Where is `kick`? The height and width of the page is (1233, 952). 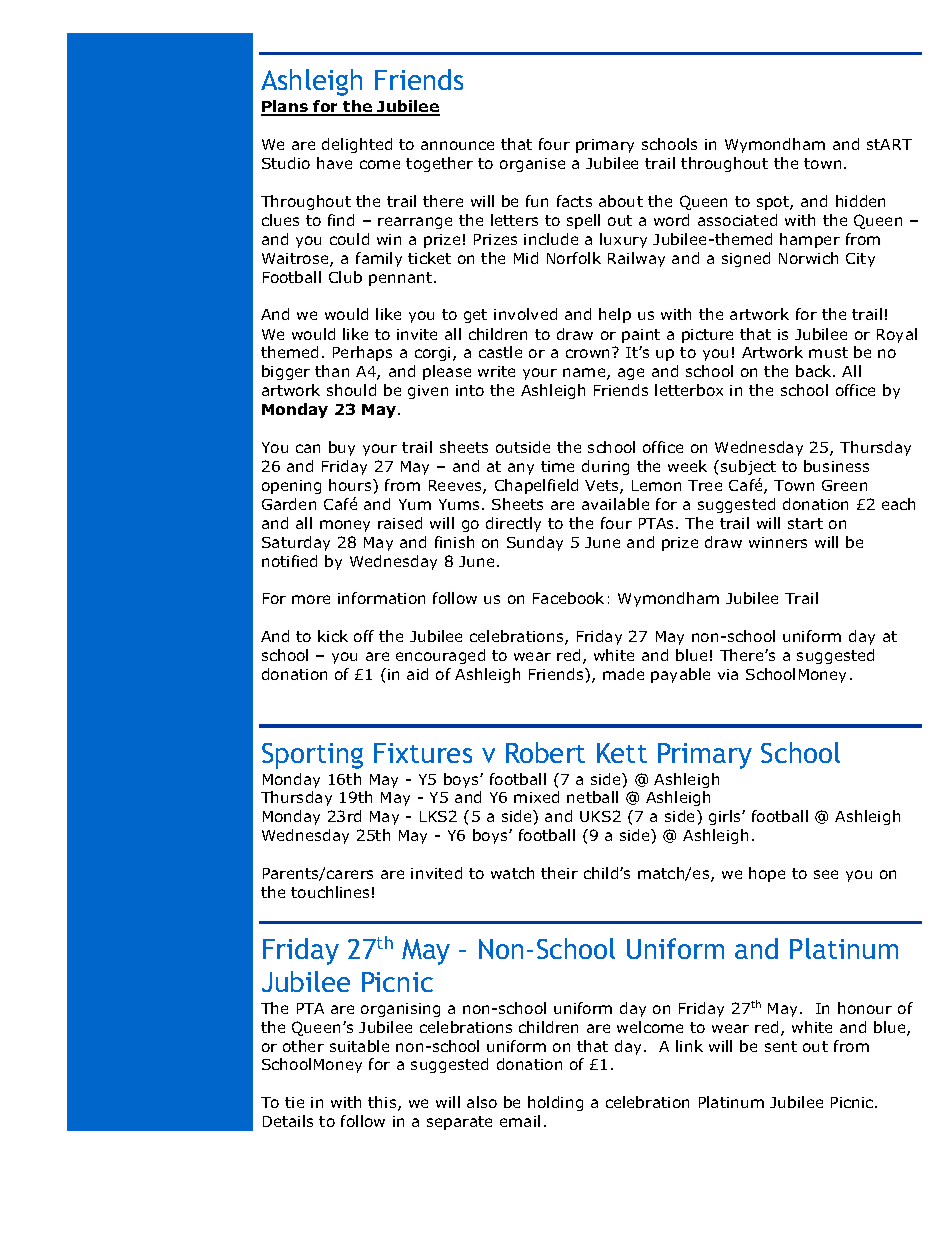 kick is located at coordinates (333, 636).
